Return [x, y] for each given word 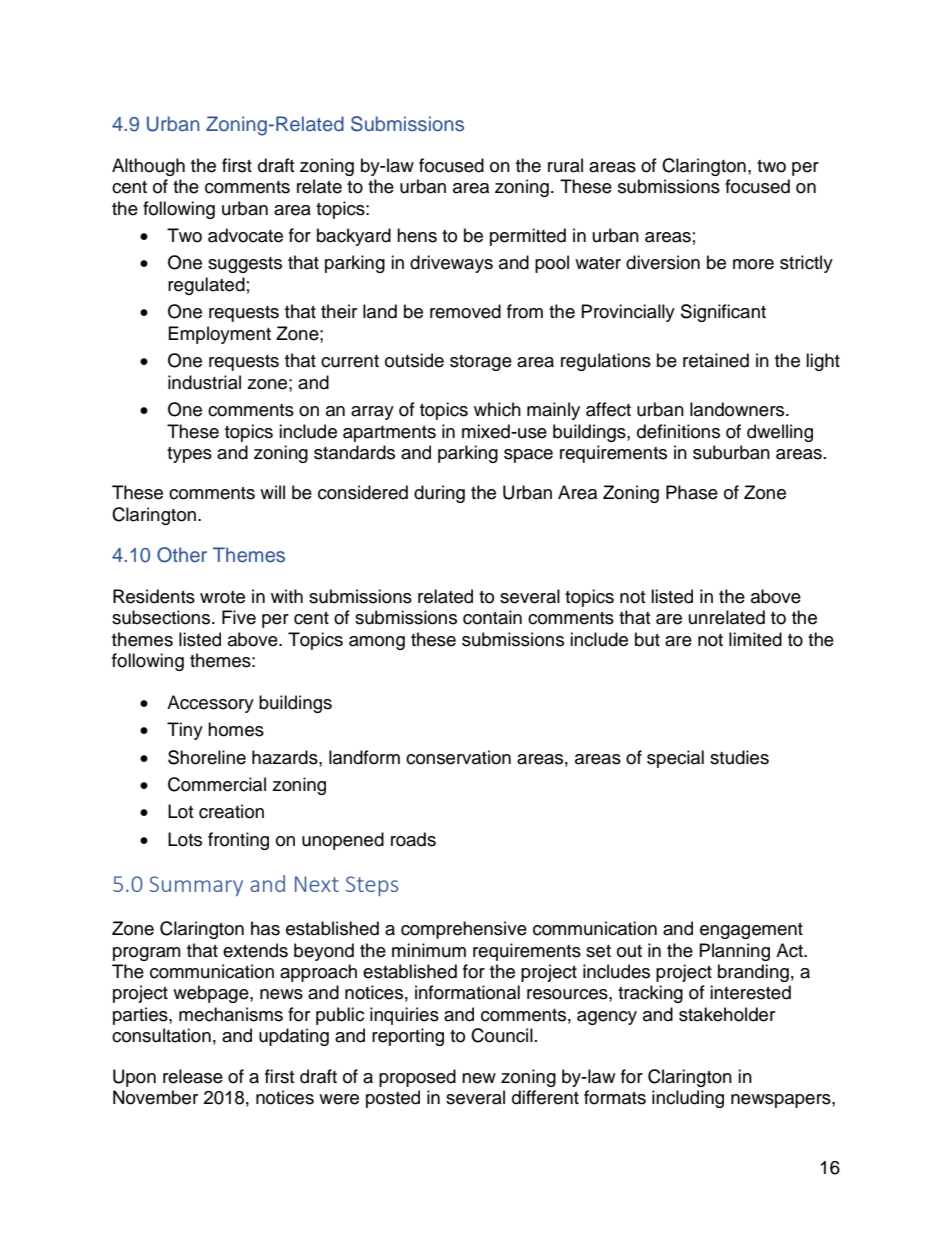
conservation [458, 757]
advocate [245, 235]
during [439, 494]
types [189, 455]
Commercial [217, 784]
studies [739, 757]
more [753, 264]
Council [502, 1035]
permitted [528, 237]
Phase [692, 492]
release [193, 1076]
